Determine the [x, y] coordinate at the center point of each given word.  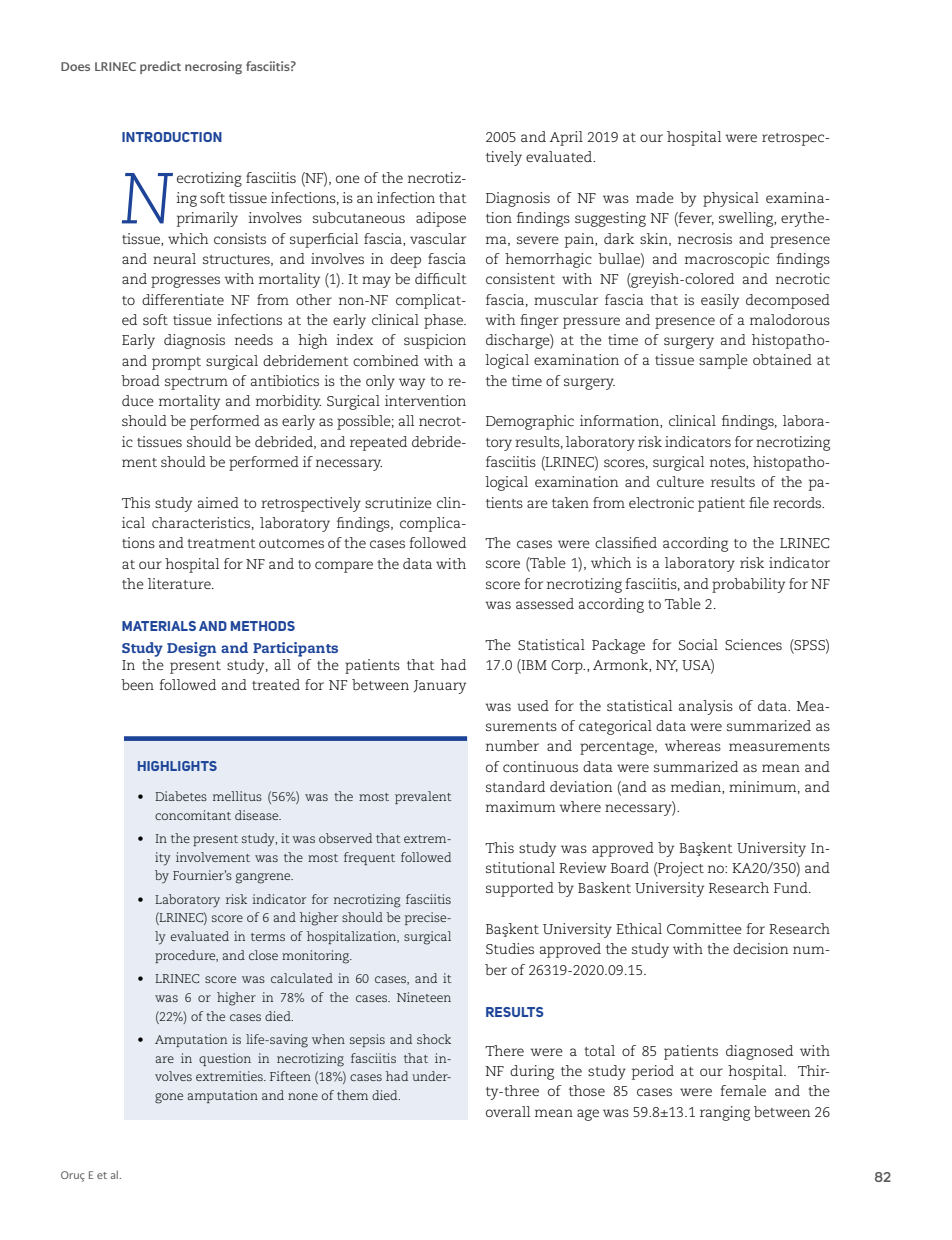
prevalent [423, 797]
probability [748, 585]
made [655, 197]
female [743, 1090]
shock [434, 1039]
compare [344, 567]
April [566, 138]
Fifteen [290, 1076]
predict [160, 67]
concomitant [193, 815]
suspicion [435, 341]
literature [180, 583]
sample [723, 361]
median [697, 787]
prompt [176, 363]
